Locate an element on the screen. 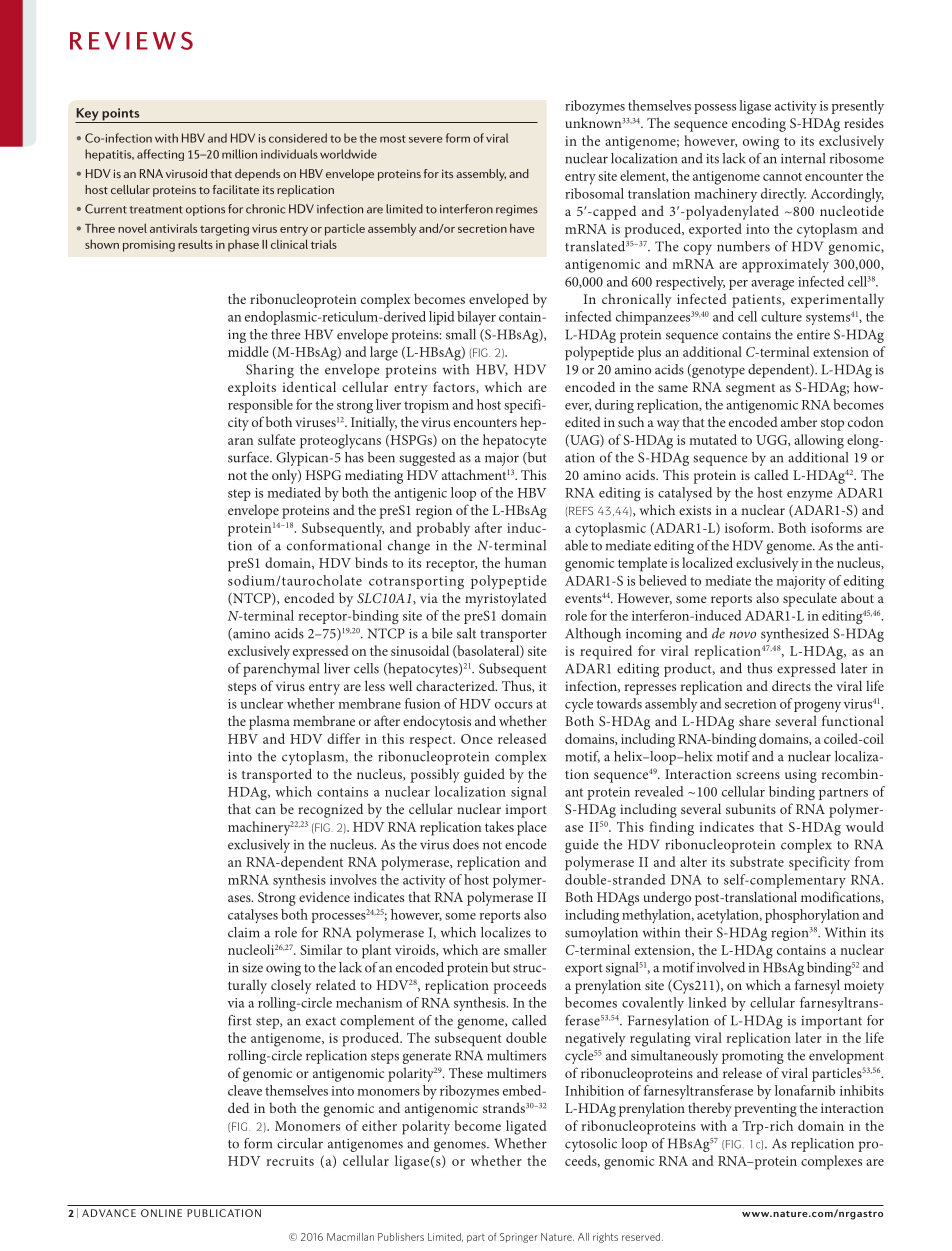  most is located at coordinates (393, 139).
